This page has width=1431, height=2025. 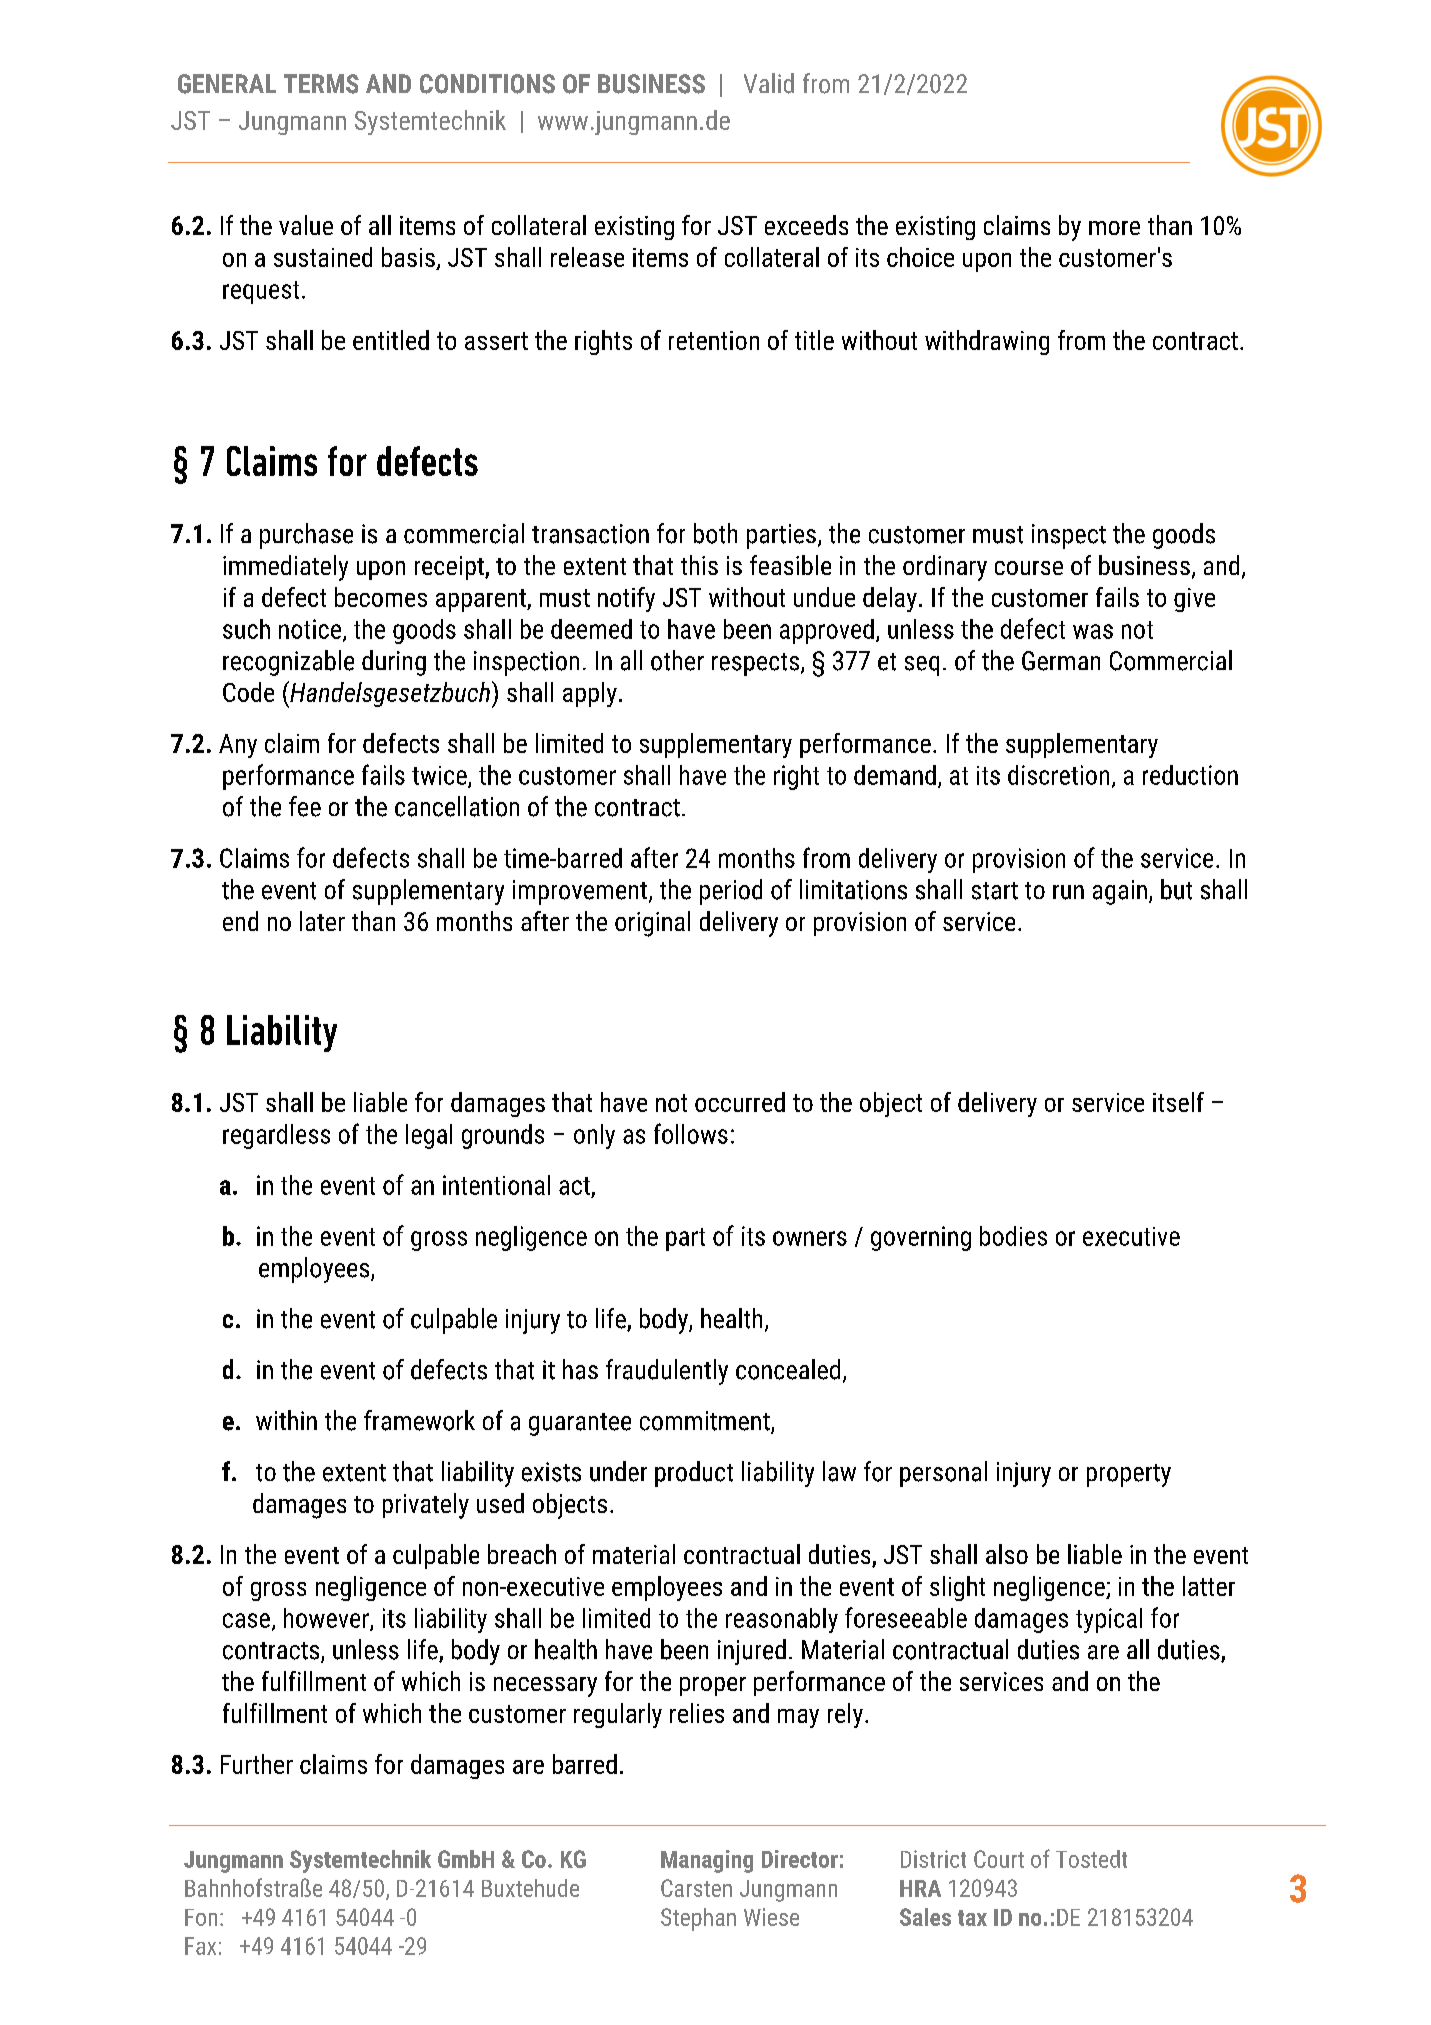 What do you see at coordinates (1178, 1102) in the page?
I see `itself` at bounding box center [1178, 1102].
